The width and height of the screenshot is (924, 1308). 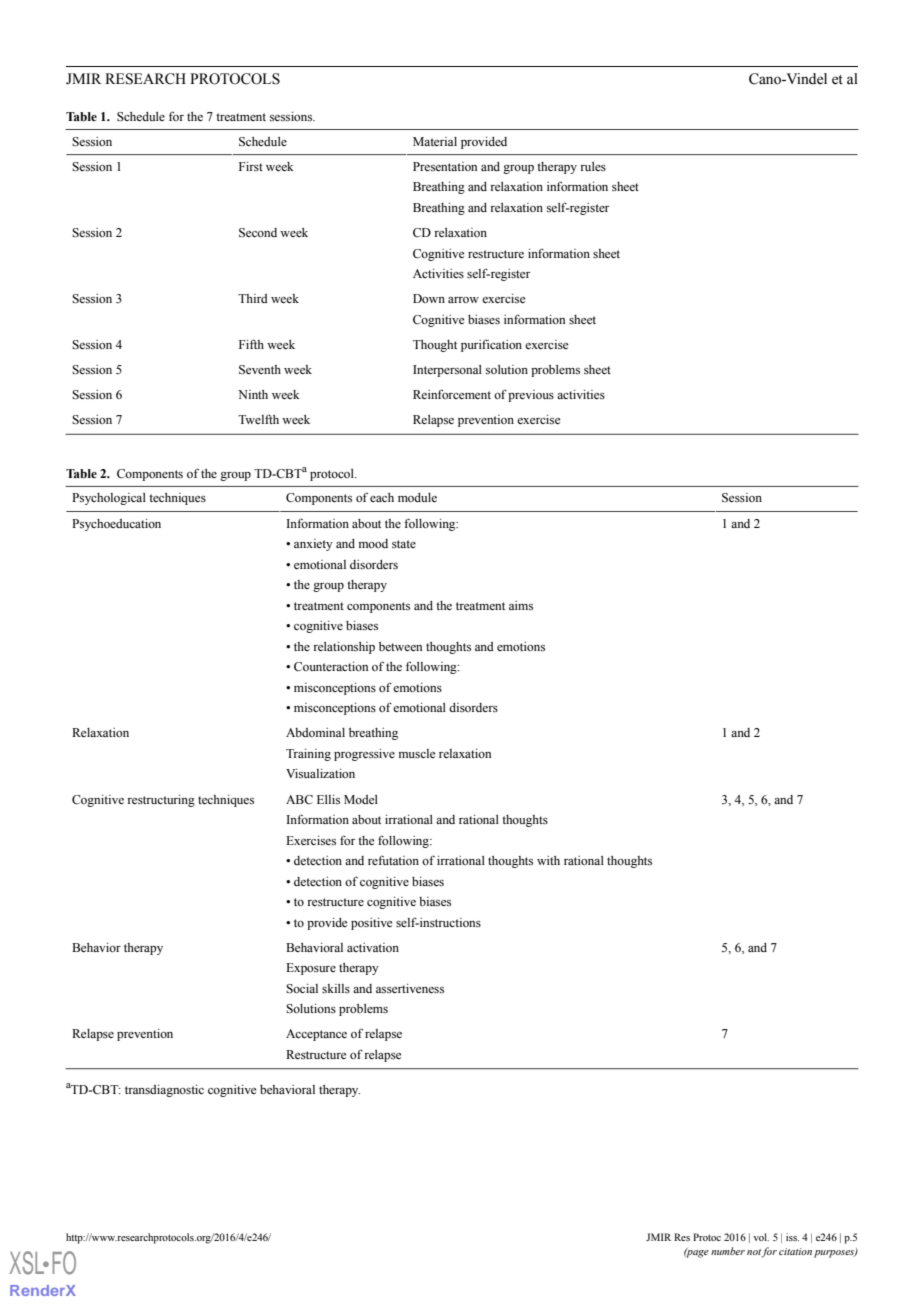 What do you see at coordinates (521, 605) in the screenshot?
I see `aims` at bounding box center [521, 605].
